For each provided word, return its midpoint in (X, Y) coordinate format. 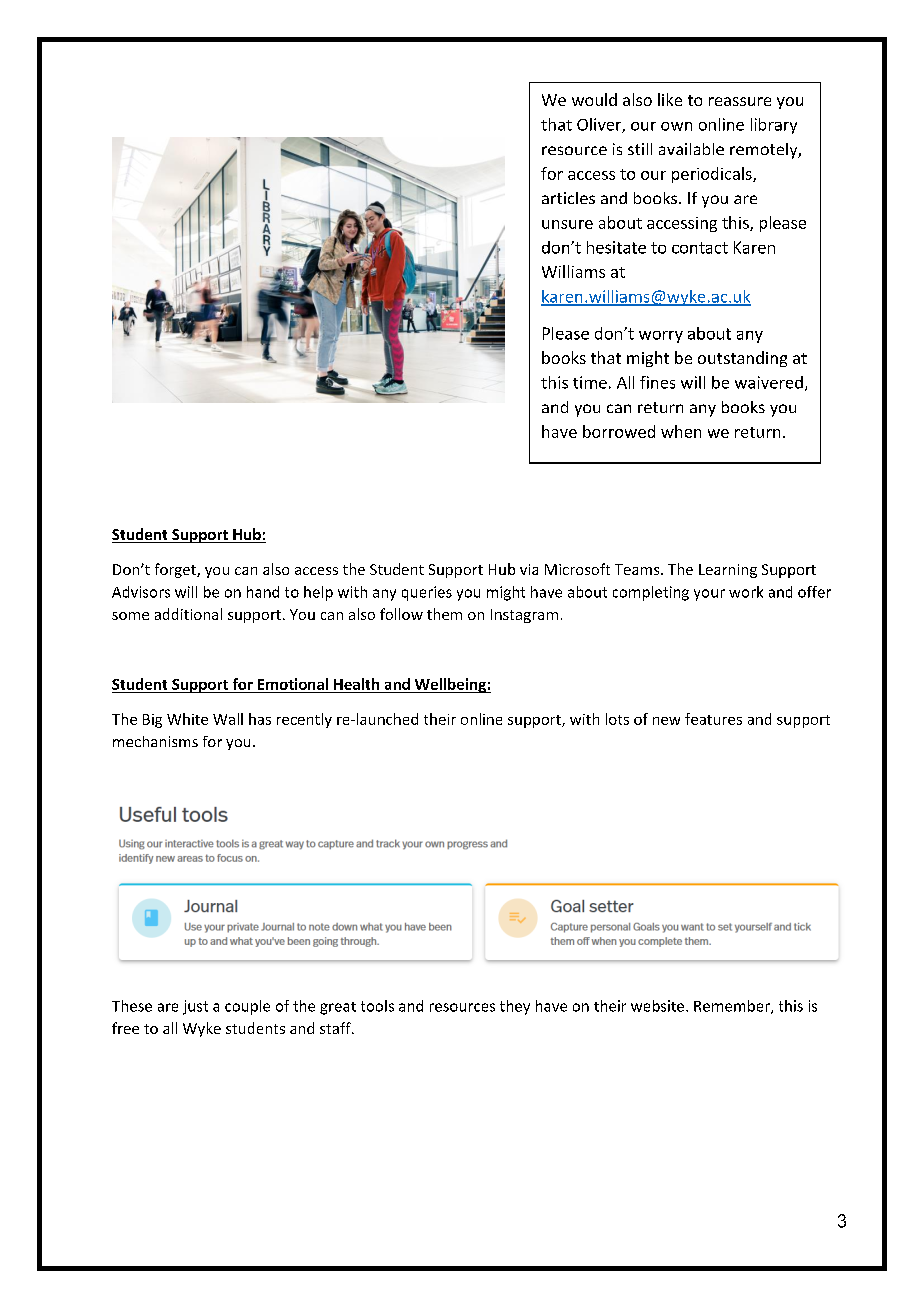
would (594, 99)
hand (263, 592)
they (515, 1007)
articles (568, 198)
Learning (728, 571)
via (529, 569)
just (195, 1007)
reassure (740, 101)
